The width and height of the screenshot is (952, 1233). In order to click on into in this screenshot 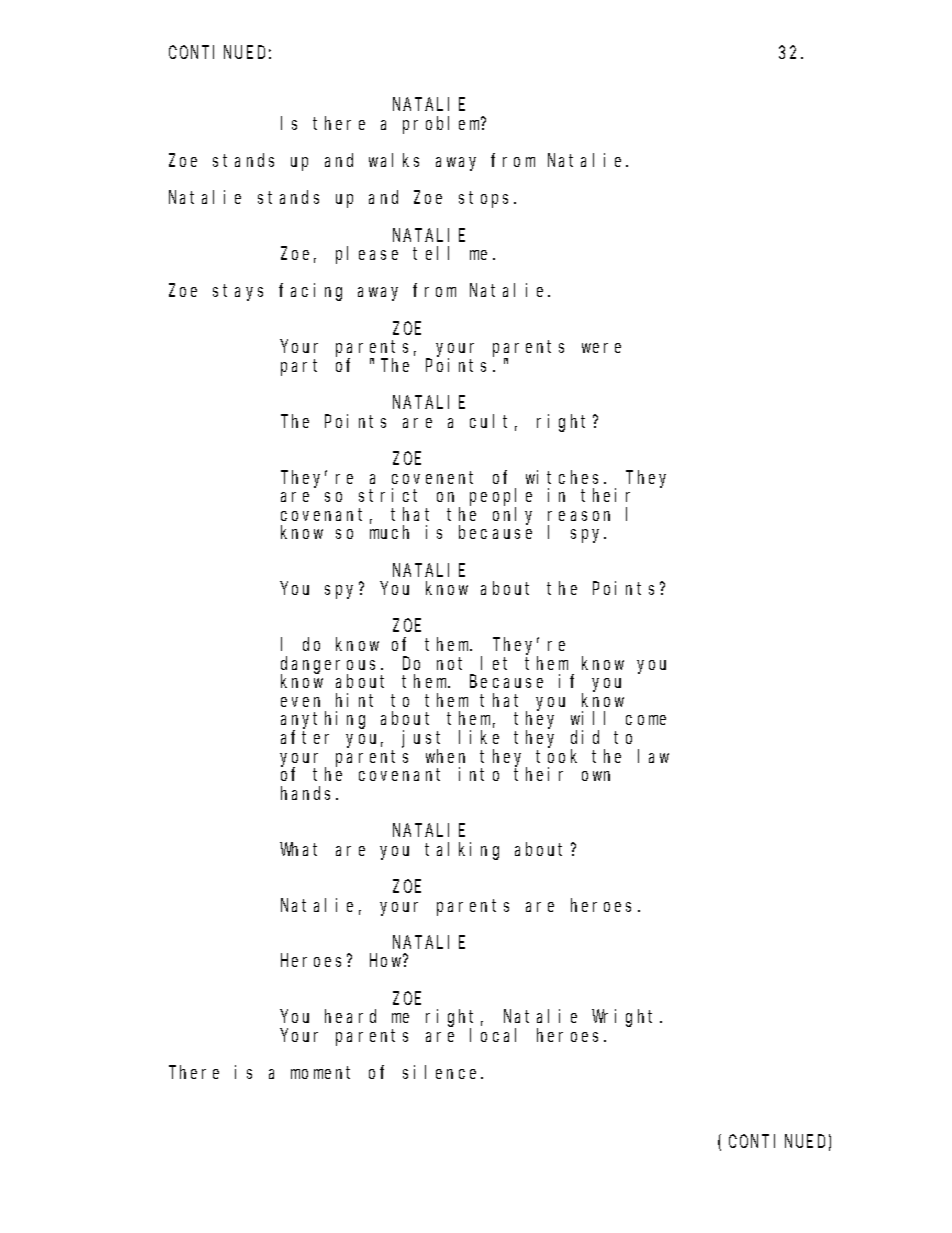, I will do `click(479, 774)`.
